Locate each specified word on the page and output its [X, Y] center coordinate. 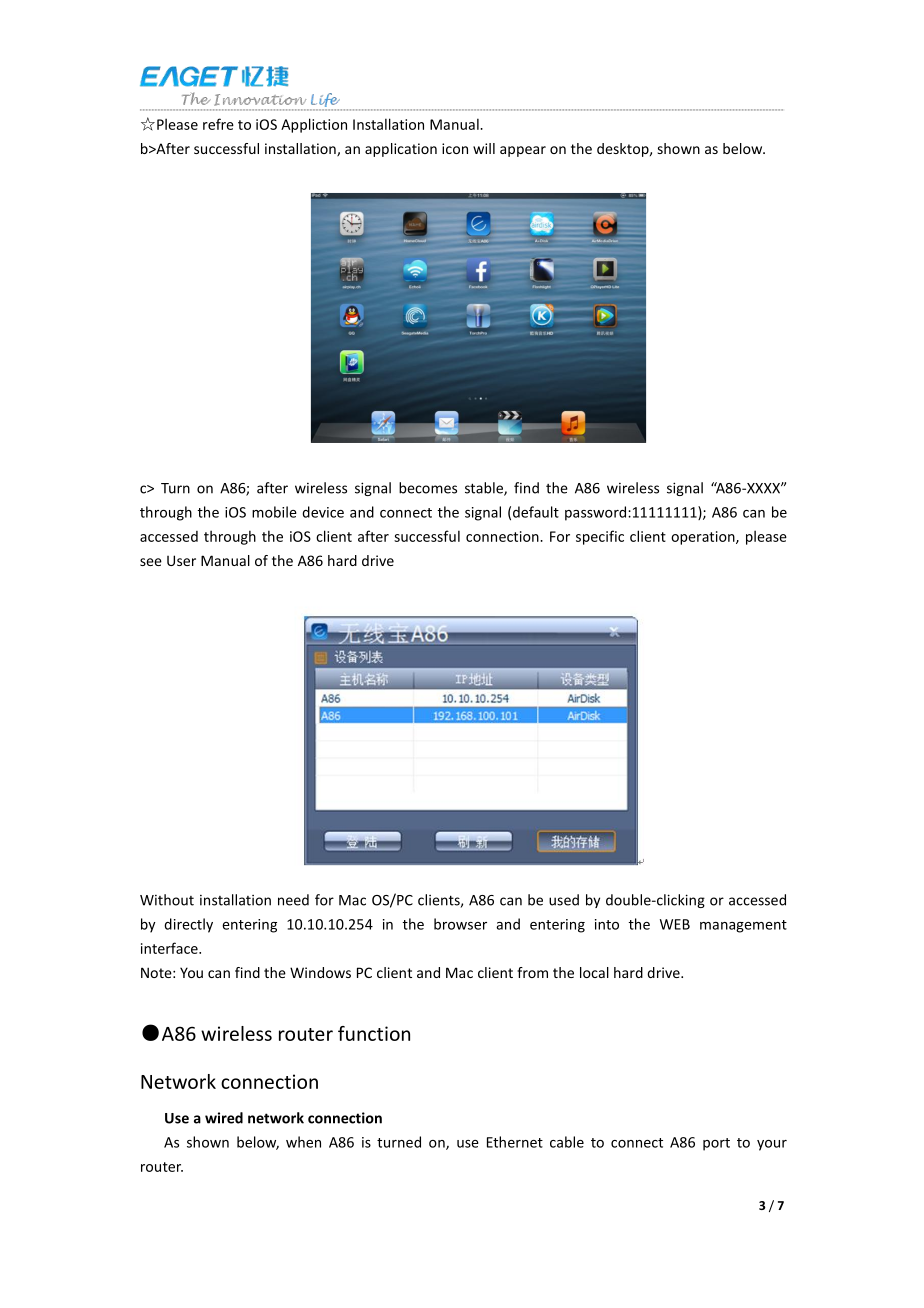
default [536, 512]
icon [455, 148]
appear [523, 151]
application [401, 150]
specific [600, 537]
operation [704, 538]
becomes [428, 488]
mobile [274, 512]
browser [460, 924]
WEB [675, 924]
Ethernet [515, 1142]
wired [224, 1118]
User [181, 560]
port [716, 1144]
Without [167, 900]
